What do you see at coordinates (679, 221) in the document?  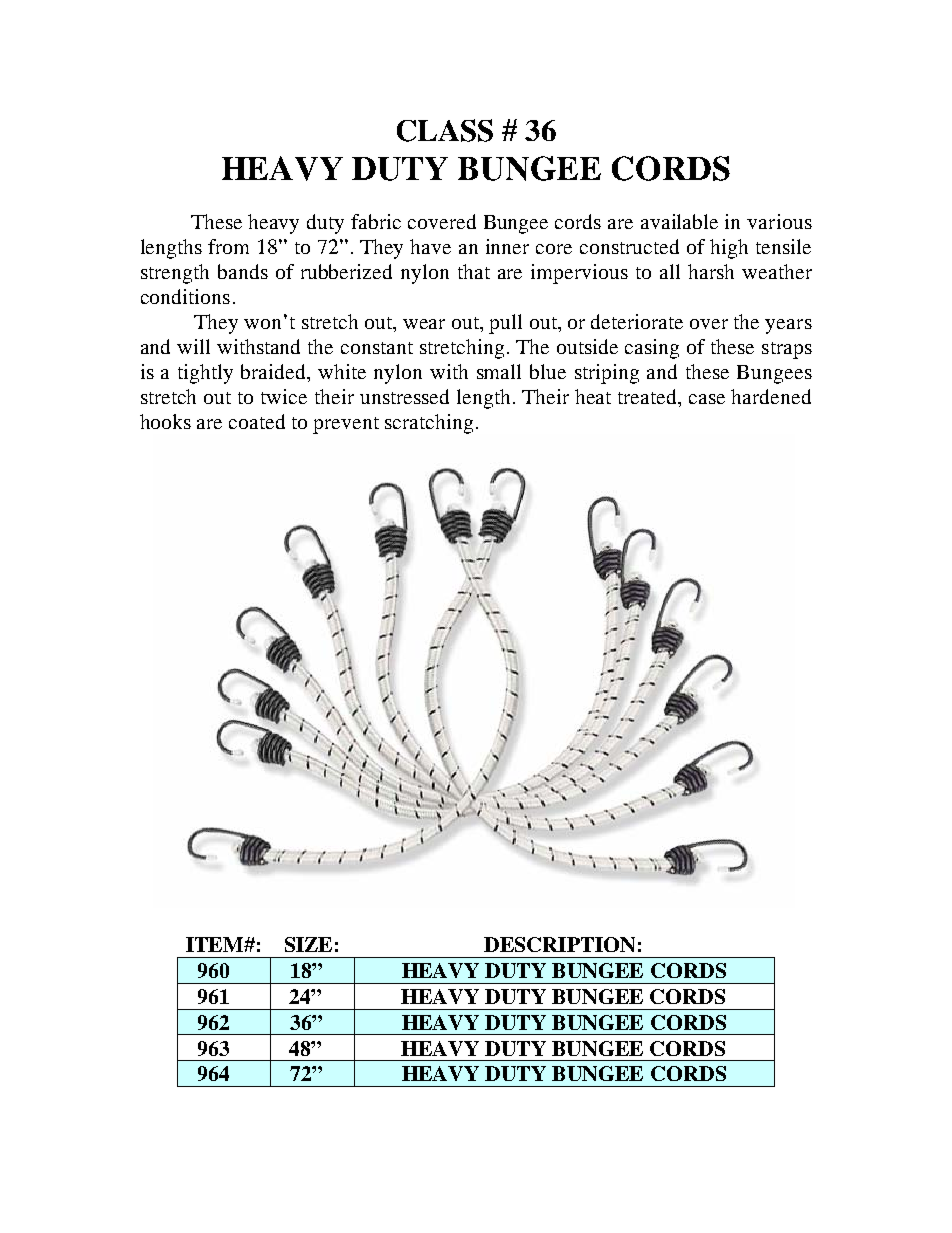 I see `available` at bounding box center [679, 221].
